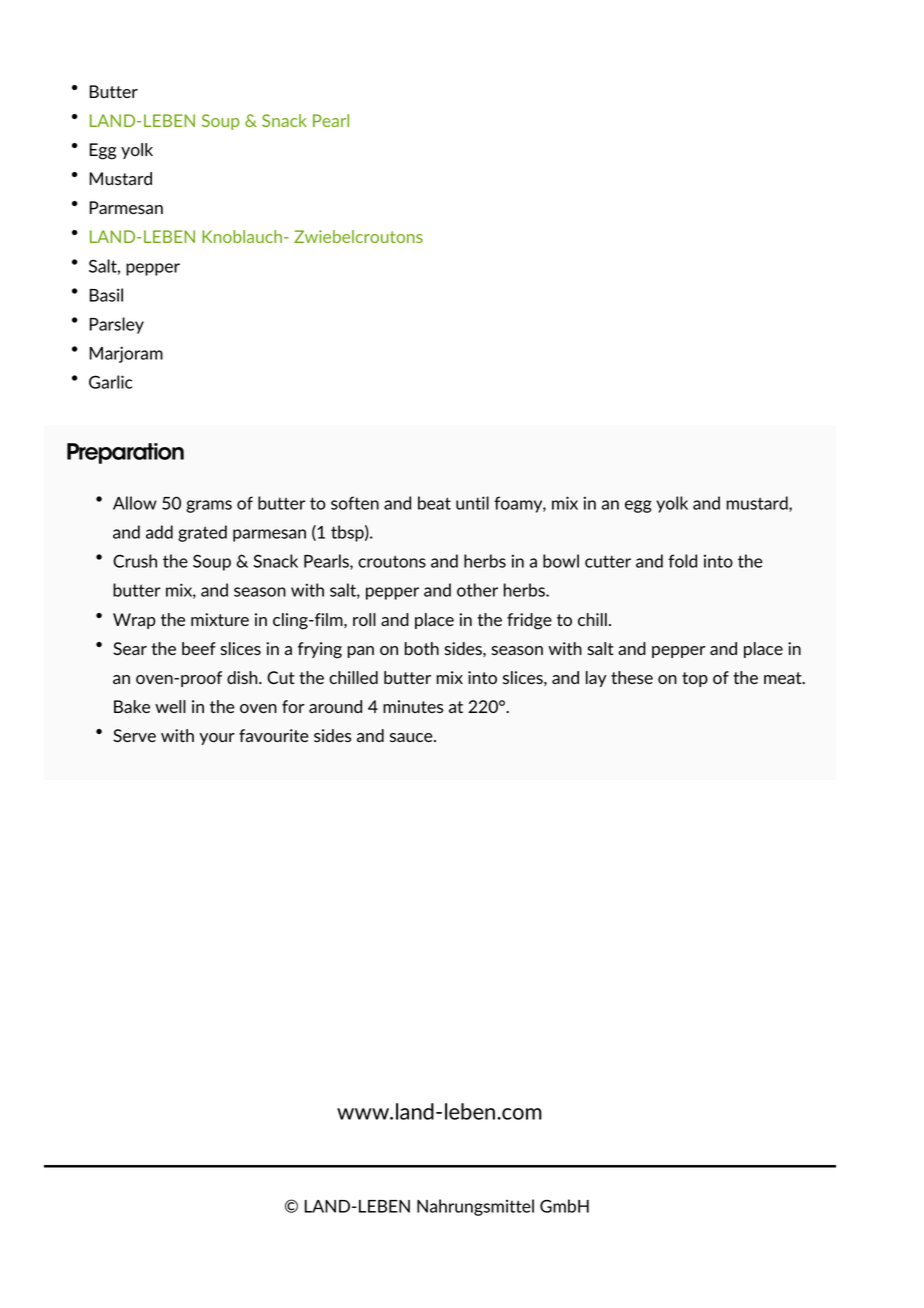 The image size is (924, 1308). Describe the element at coordinates (106, 295) in the page. I see `Basil` at that location.
